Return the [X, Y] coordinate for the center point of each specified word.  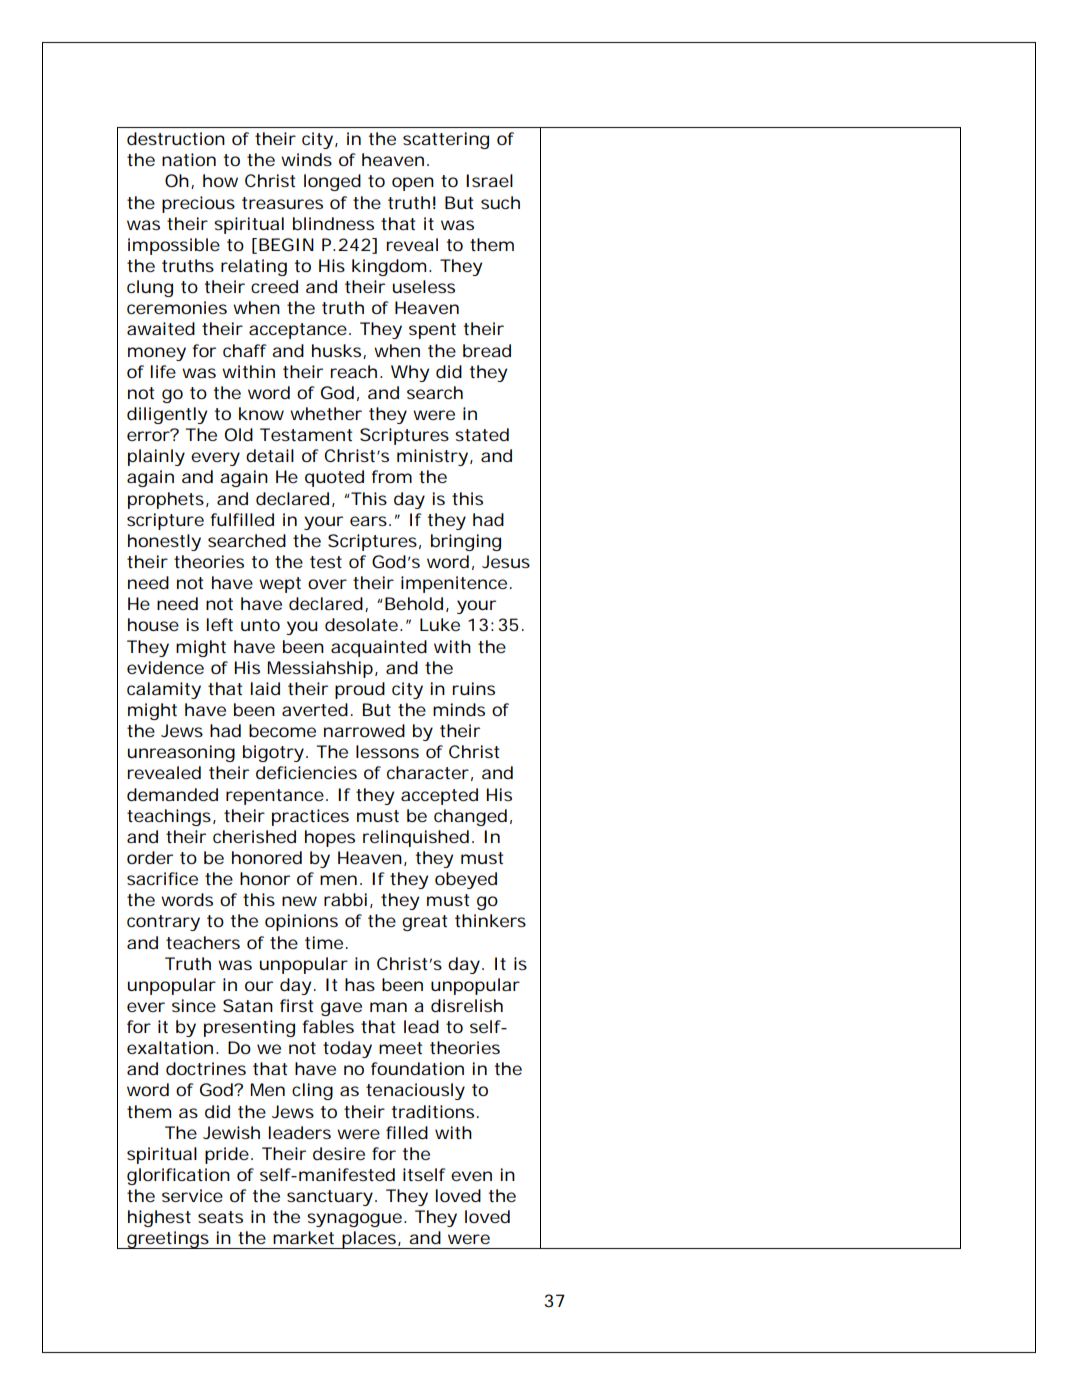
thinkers [490, 920]
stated [482, 434]
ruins [474, 688]
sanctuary [330, 1198]
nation [189, 159]
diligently [167, 415]
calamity [164, 690]
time [324, 942]
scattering [446, 140]
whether [326, 413]
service [192, 1195]
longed [332, 182]
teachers [203, 942]
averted [315, 709]
